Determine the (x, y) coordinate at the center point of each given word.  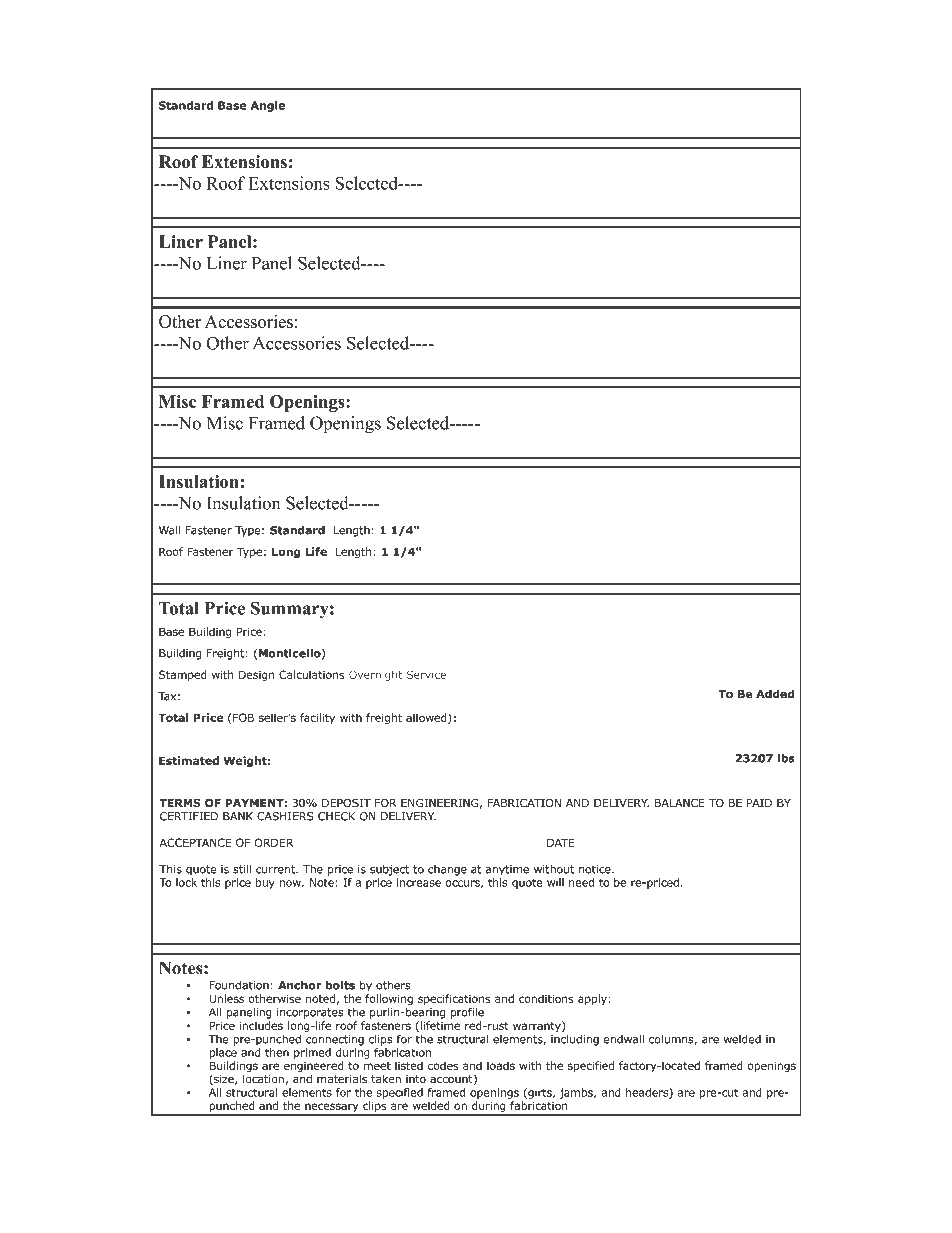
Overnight (375, 675)
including (575, 1040)
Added (775, 694)
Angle (268, 106)
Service (426, 674)
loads (501, 1065)
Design (257, 675)
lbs (786, 758)
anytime (507, 870)
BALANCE (680, 803)
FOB (243, 717)
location (264, 1080)
